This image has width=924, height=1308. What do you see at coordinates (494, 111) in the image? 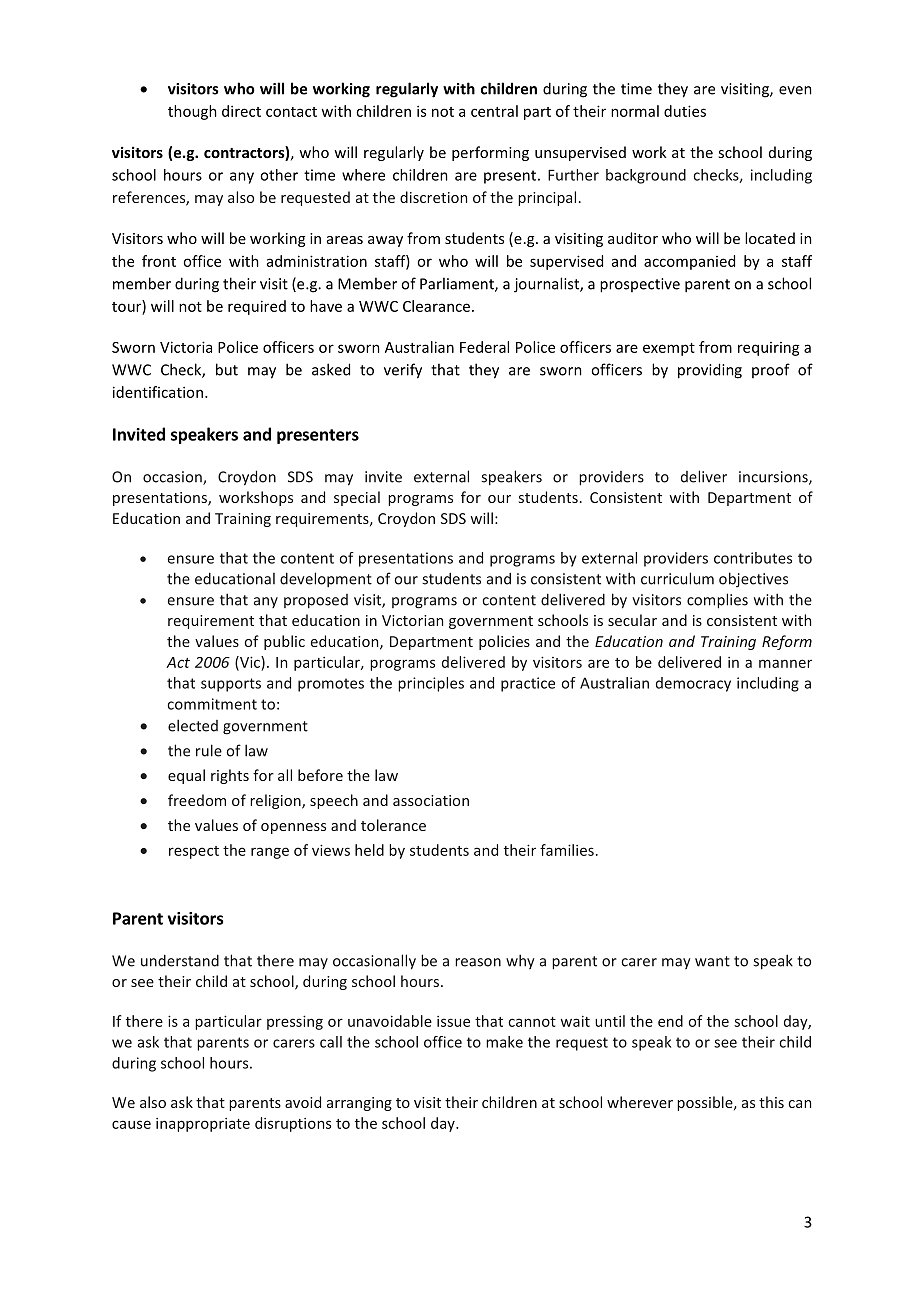
I see `central` at bounding box center [494, 111].
